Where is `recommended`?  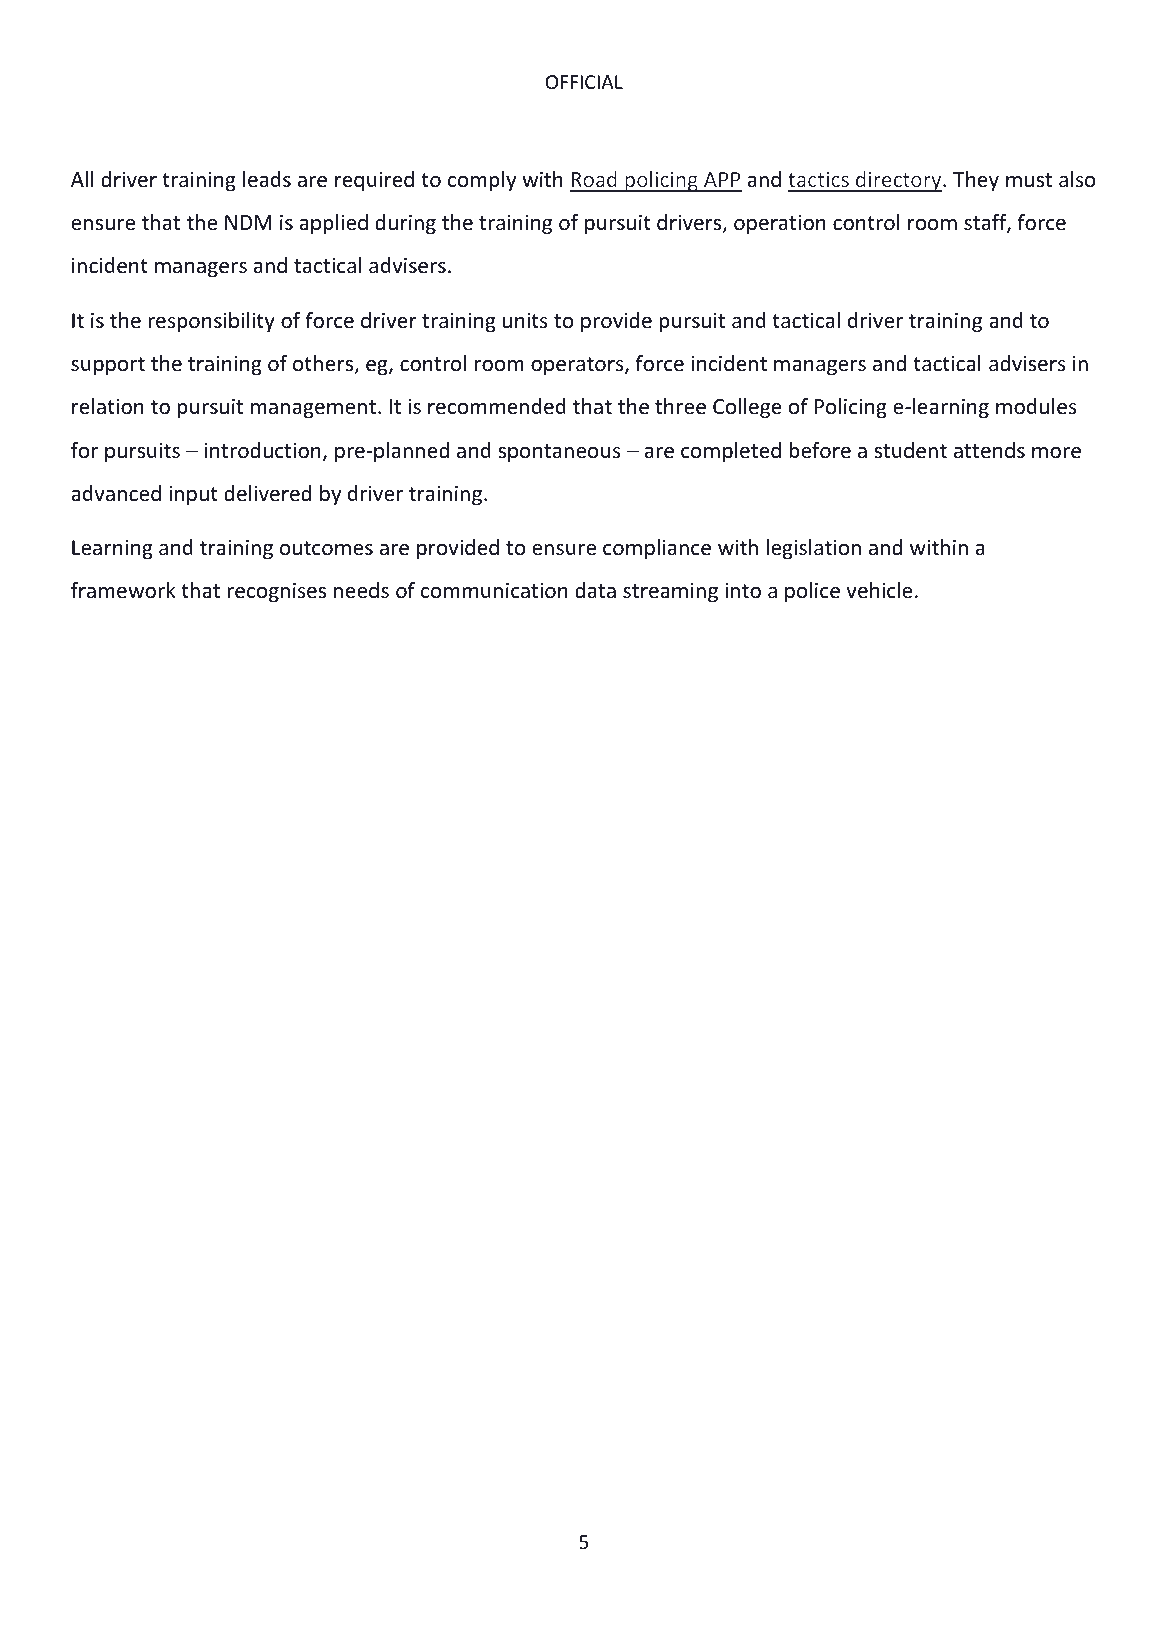
recommended is located at coordinates (497, 406).
